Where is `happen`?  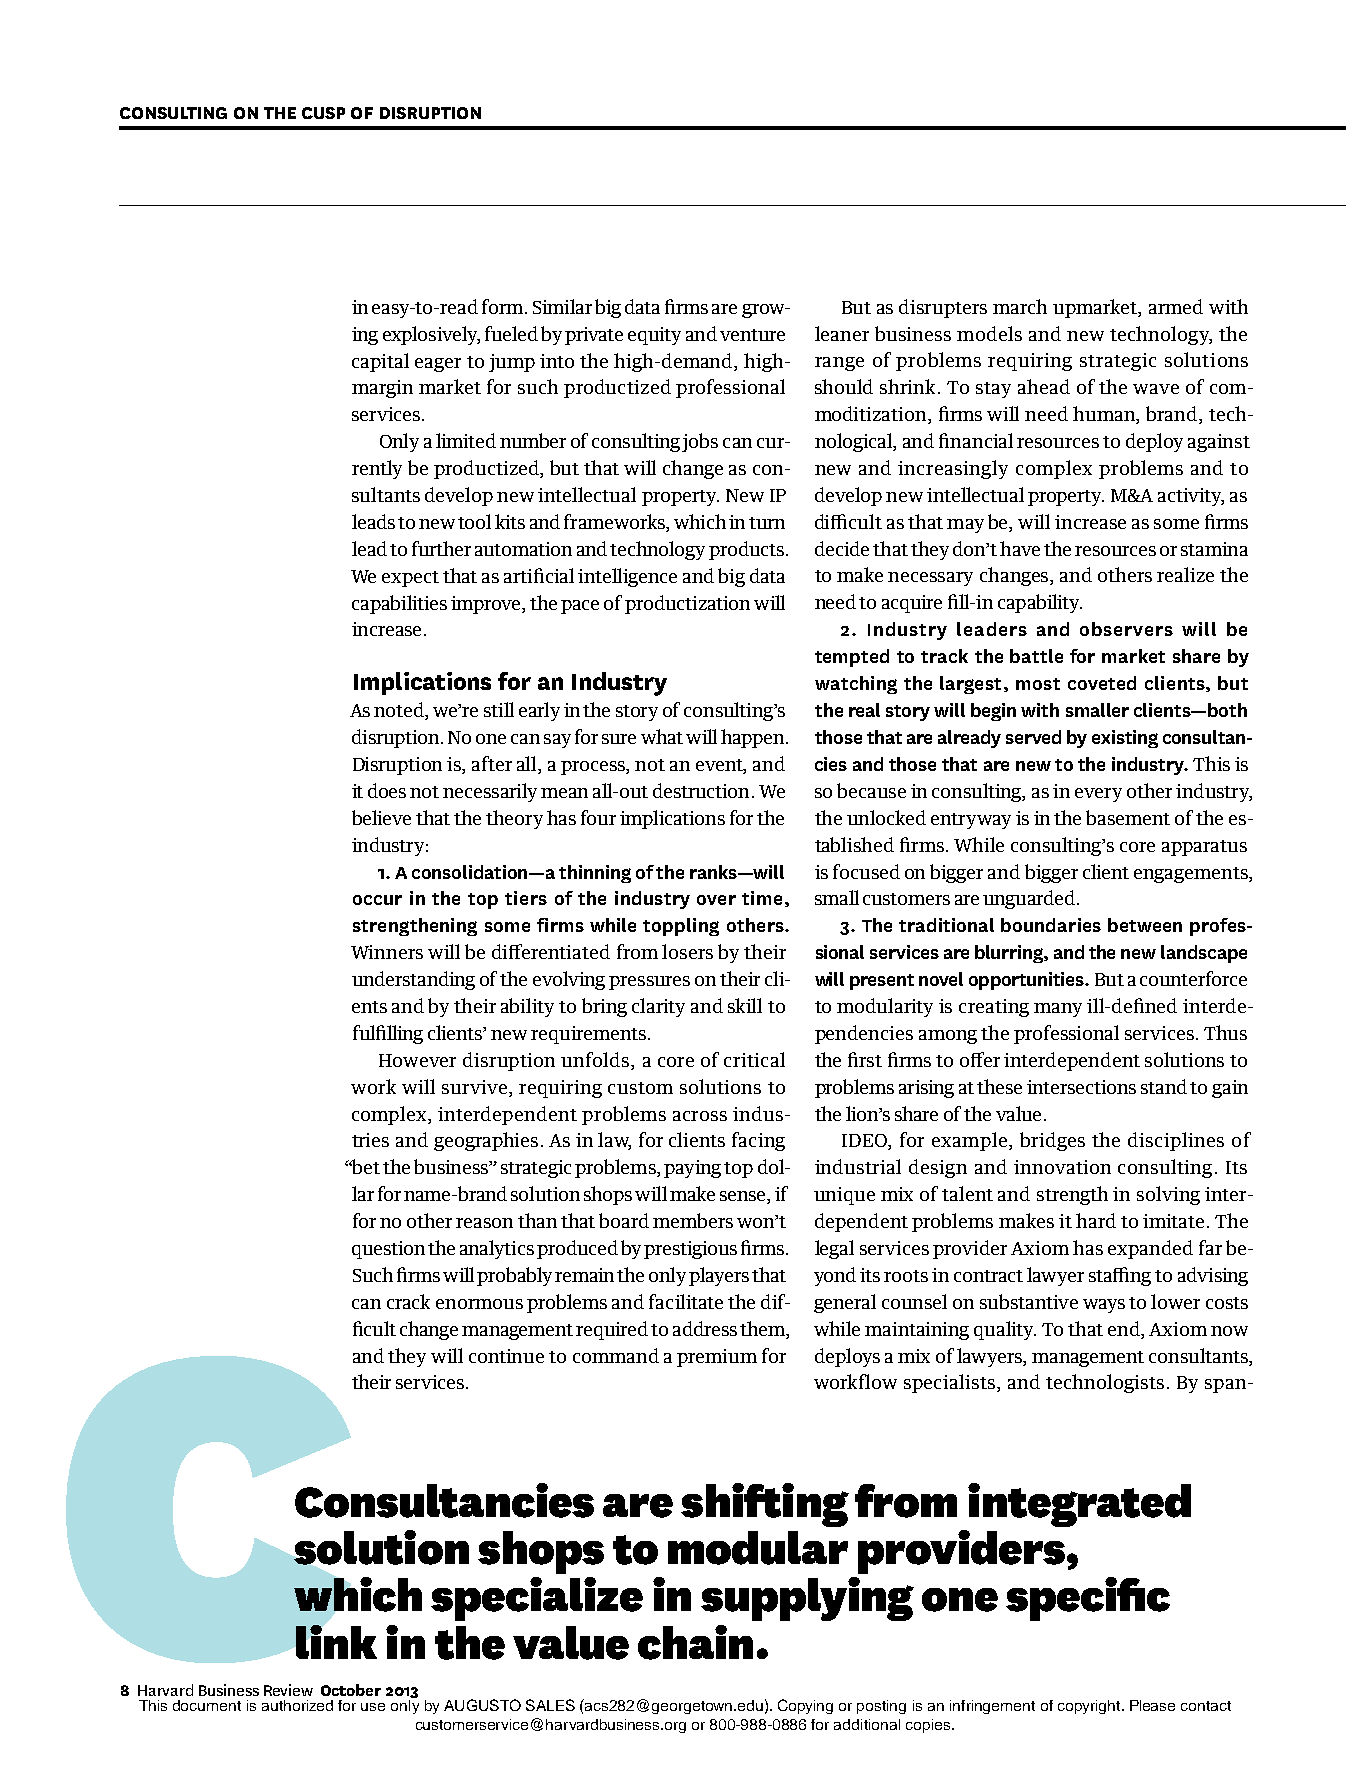 happen is located at coordinates (754, 738).
